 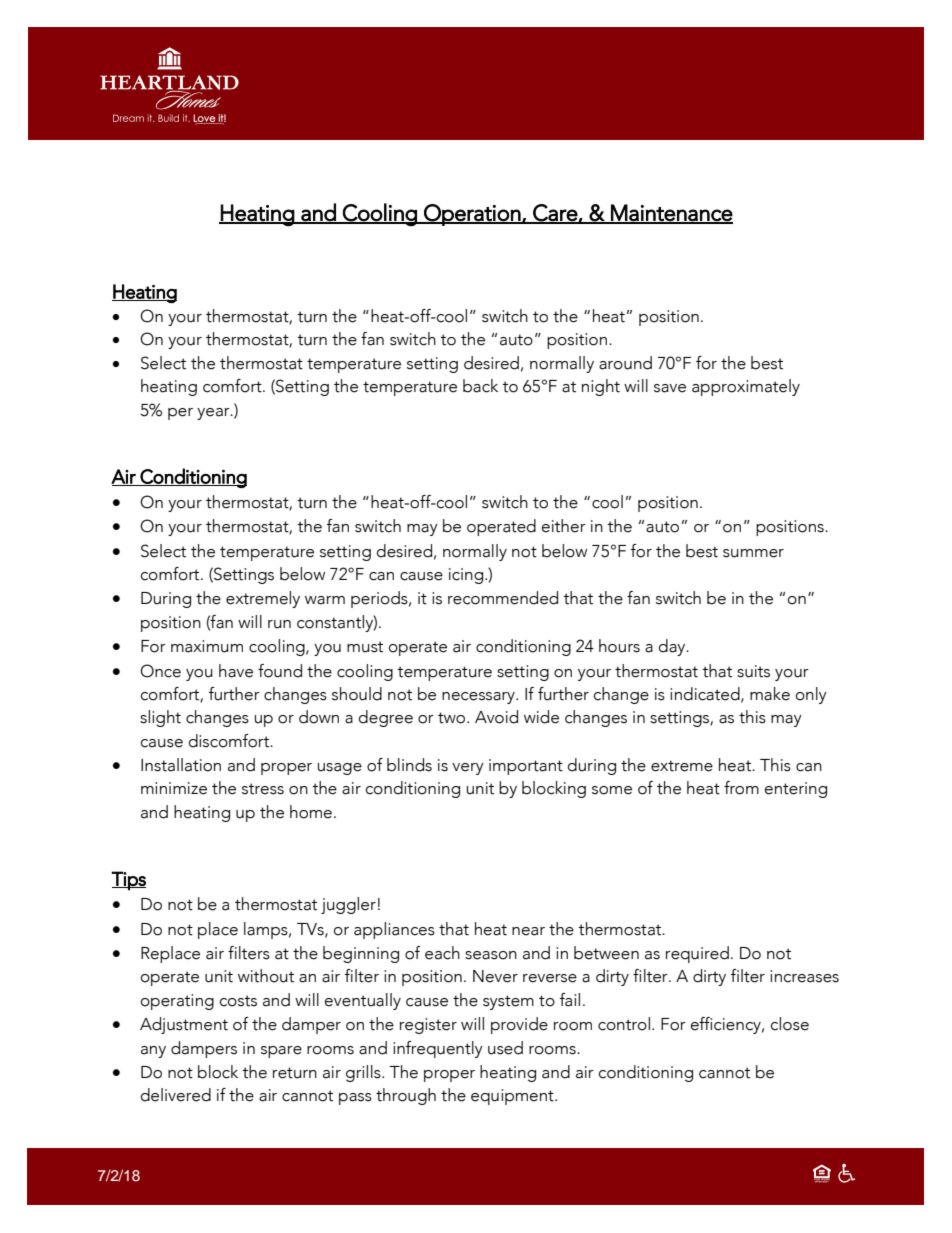 I want to click on year, so click(x=214, y=414).
